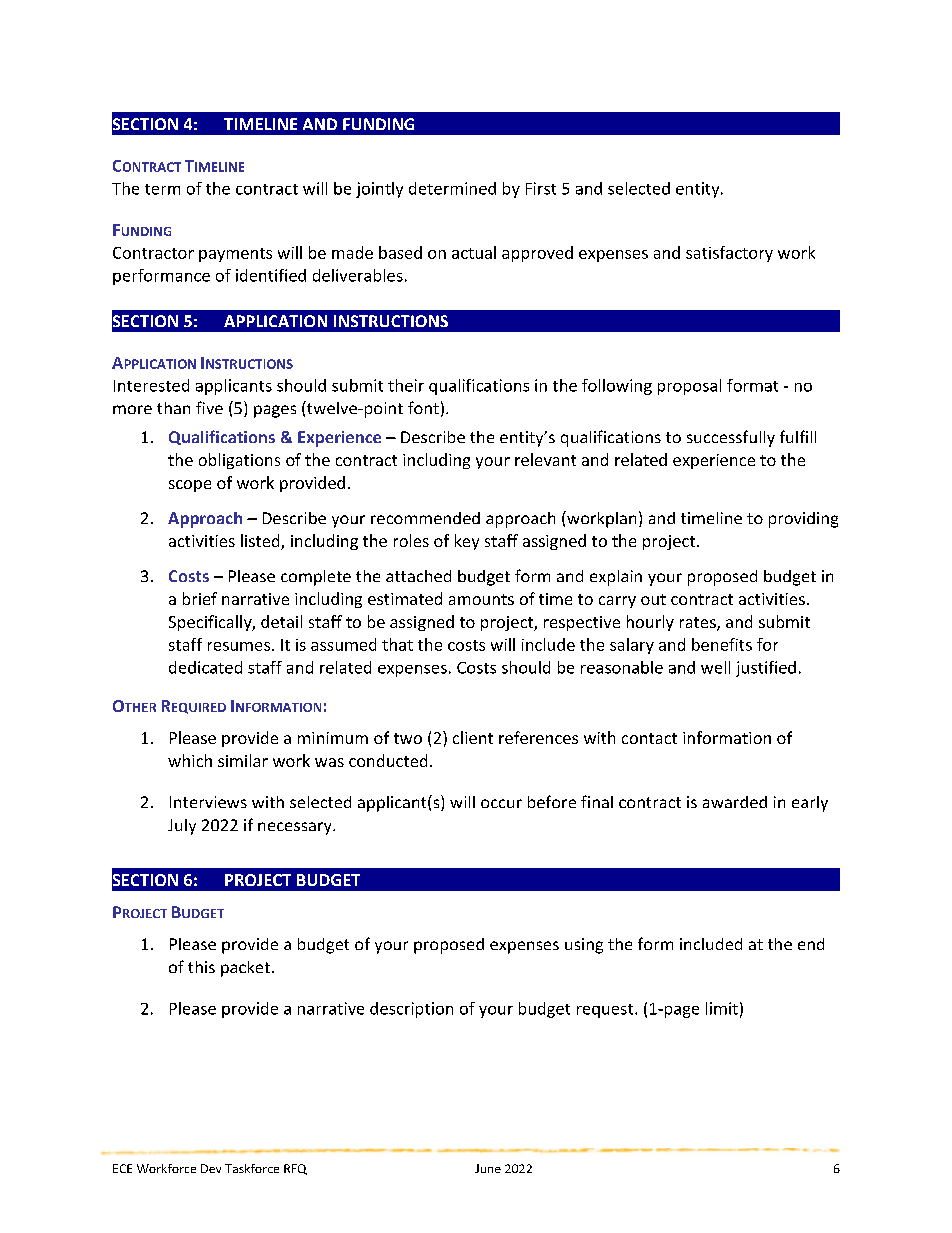 This document has height=1233, width=952. Describe the element at coordinates (201, 967) in the document. I see `this` at that location.
